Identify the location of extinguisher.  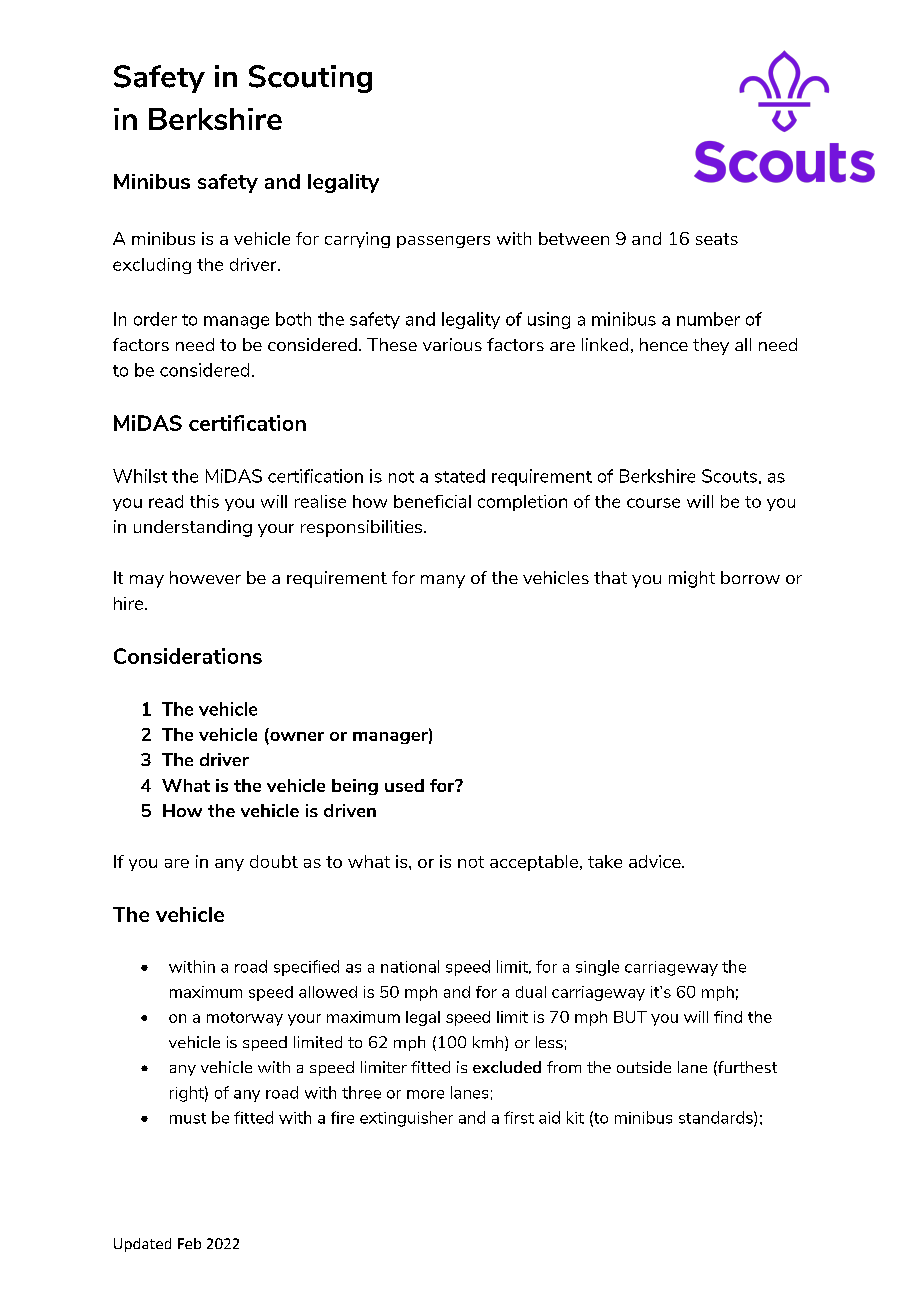
(406, 1119).
